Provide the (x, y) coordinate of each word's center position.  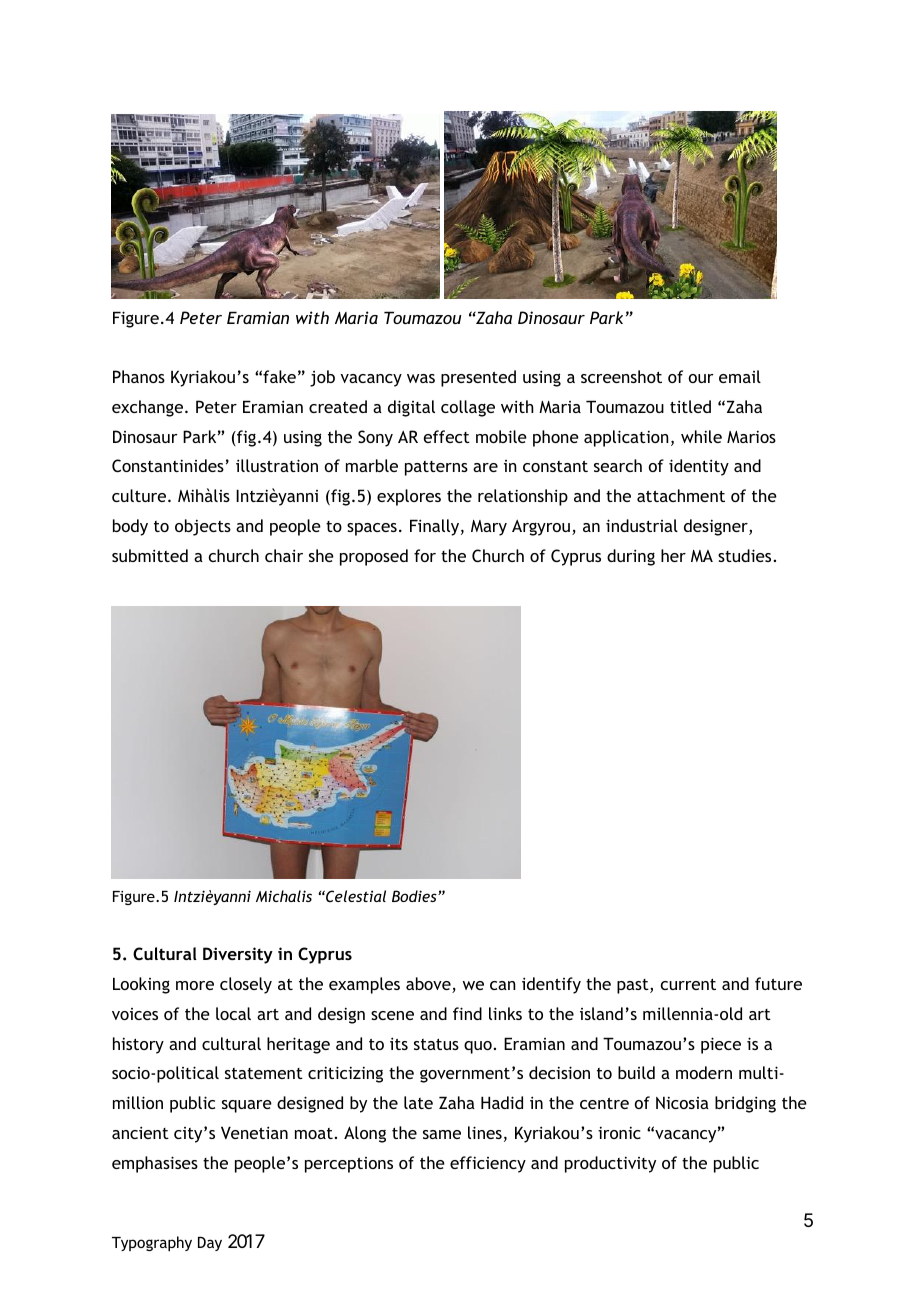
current (688, 984)
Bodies (415, 896)
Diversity (238, 955)
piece (721, 1045)
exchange (149, 408)
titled (690, 406)
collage (468, 408)
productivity (610, 1164)
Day (210, 1243)
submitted (150, 555)
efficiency (488, 1164)
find (467, 1013)
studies (746, 555)
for (425, 555)
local (233, 1013)
